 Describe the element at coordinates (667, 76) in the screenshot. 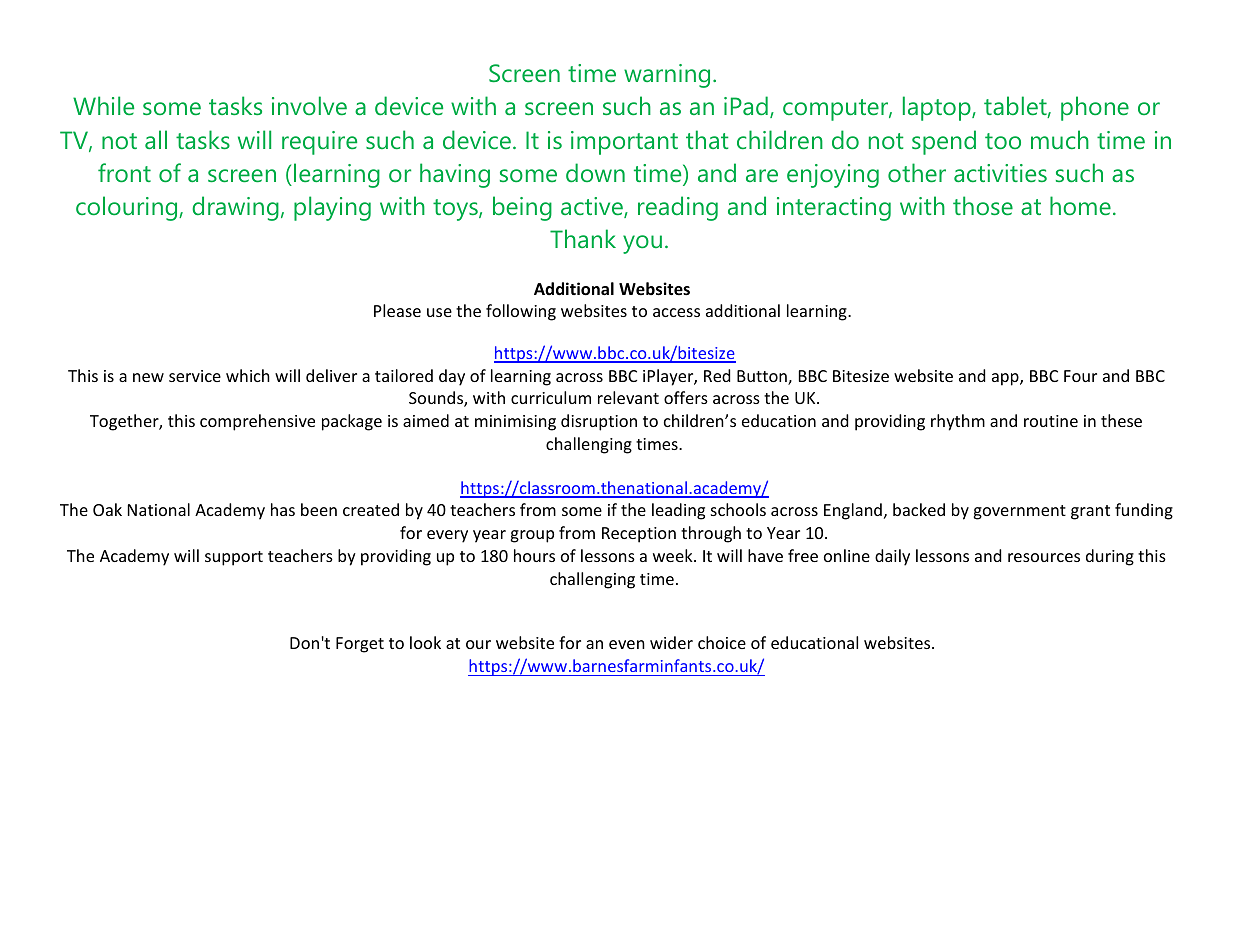

I see `warning` at that location.
